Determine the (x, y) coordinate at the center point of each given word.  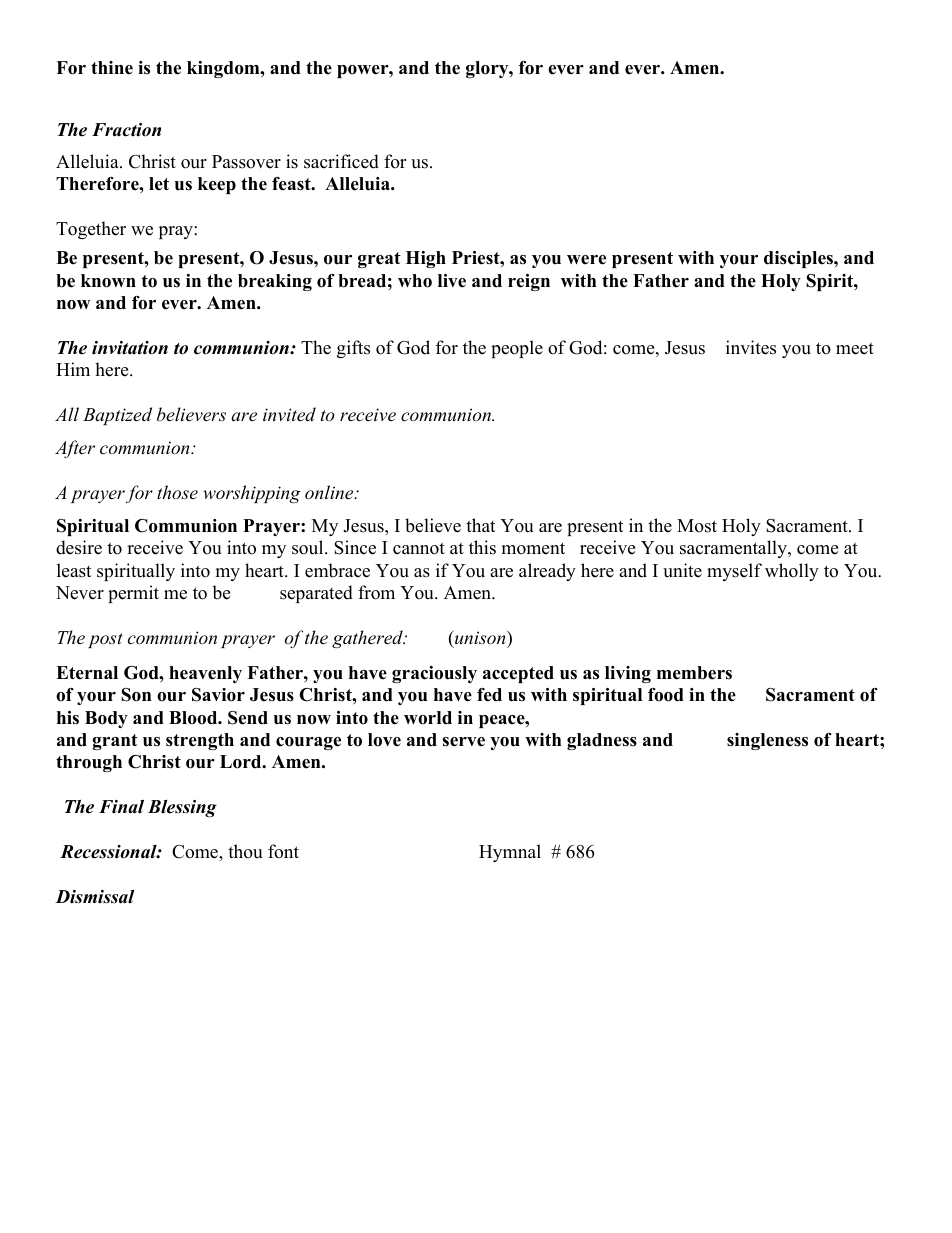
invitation (130, 348)
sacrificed (341, 161)
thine (112, 68)
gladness (602, 741)
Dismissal (95, 897)
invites (751, 347)
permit (133, 594)
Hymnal (510, 853)
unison (480, 637)
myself (734, 572)
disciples (799, 259)
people (517, 349)
